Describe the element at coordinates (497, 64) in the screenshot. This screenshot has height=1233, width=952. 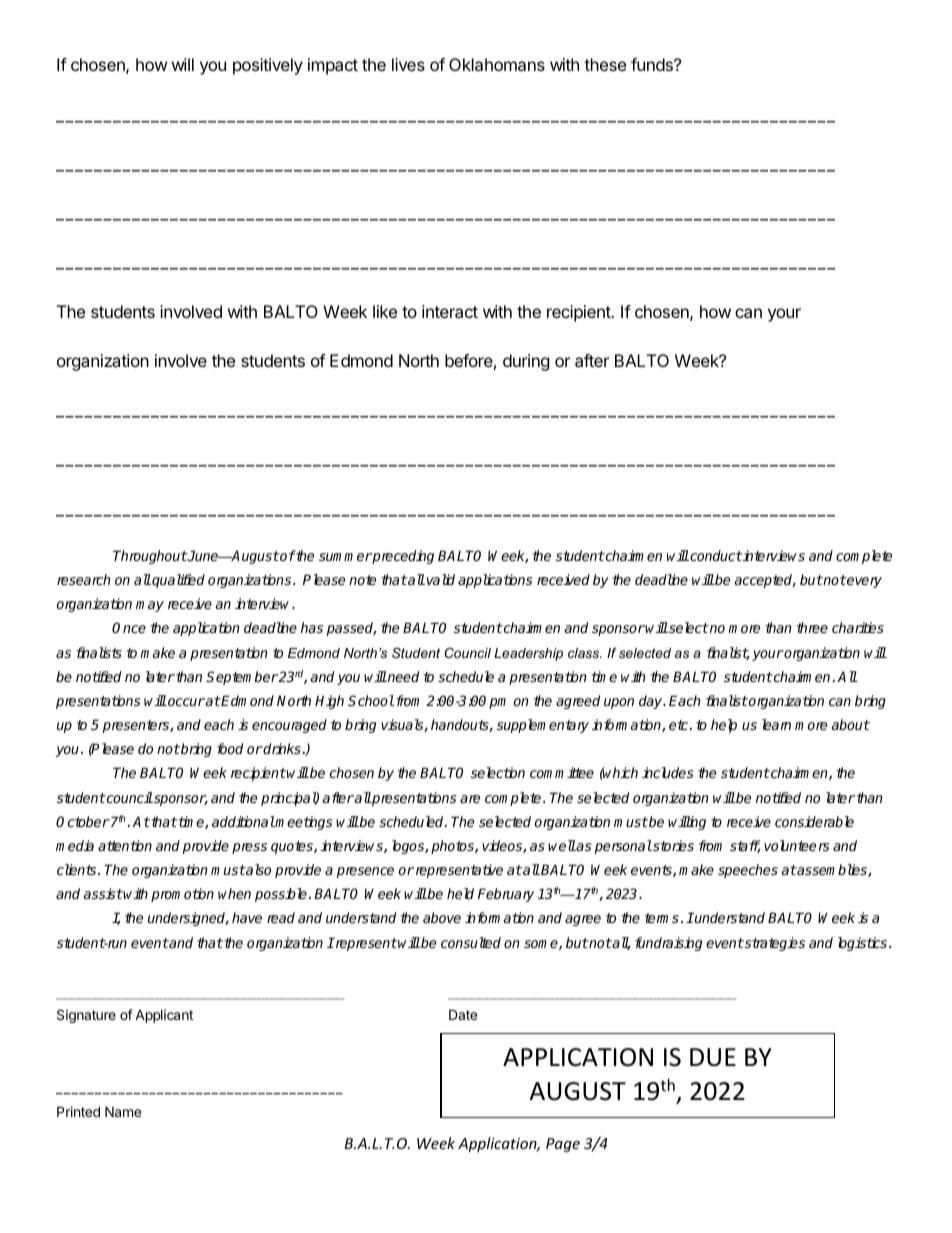
I see `Oklahomans` at that location.
